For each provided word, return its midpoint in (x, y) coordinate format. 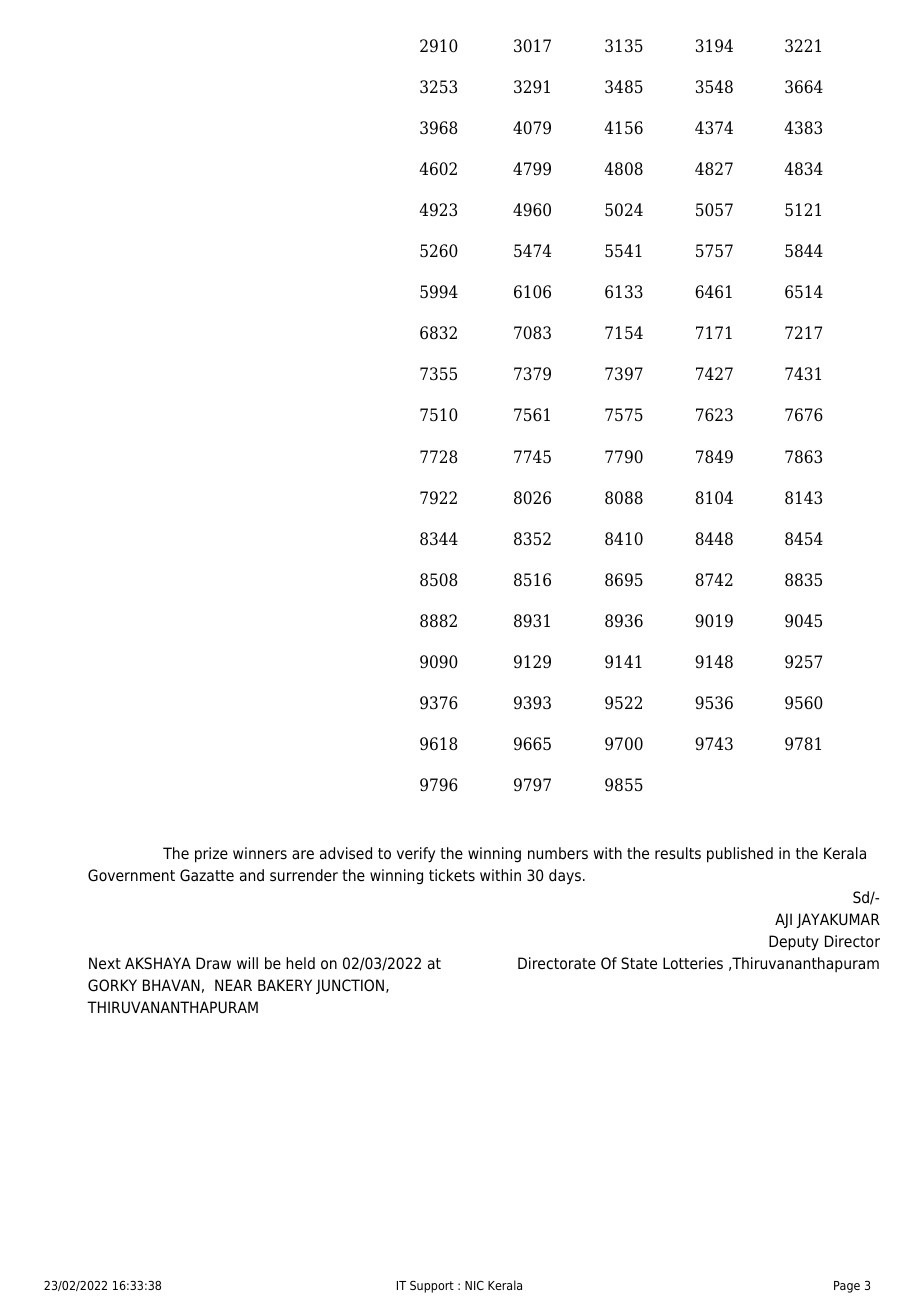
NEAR (233, 985)
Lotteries (693, 963)
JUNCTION (351, 986)
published (740, 855)
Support (432, 1287)
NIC (474, 1285)
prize (211, 855)
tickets (452, 875)
